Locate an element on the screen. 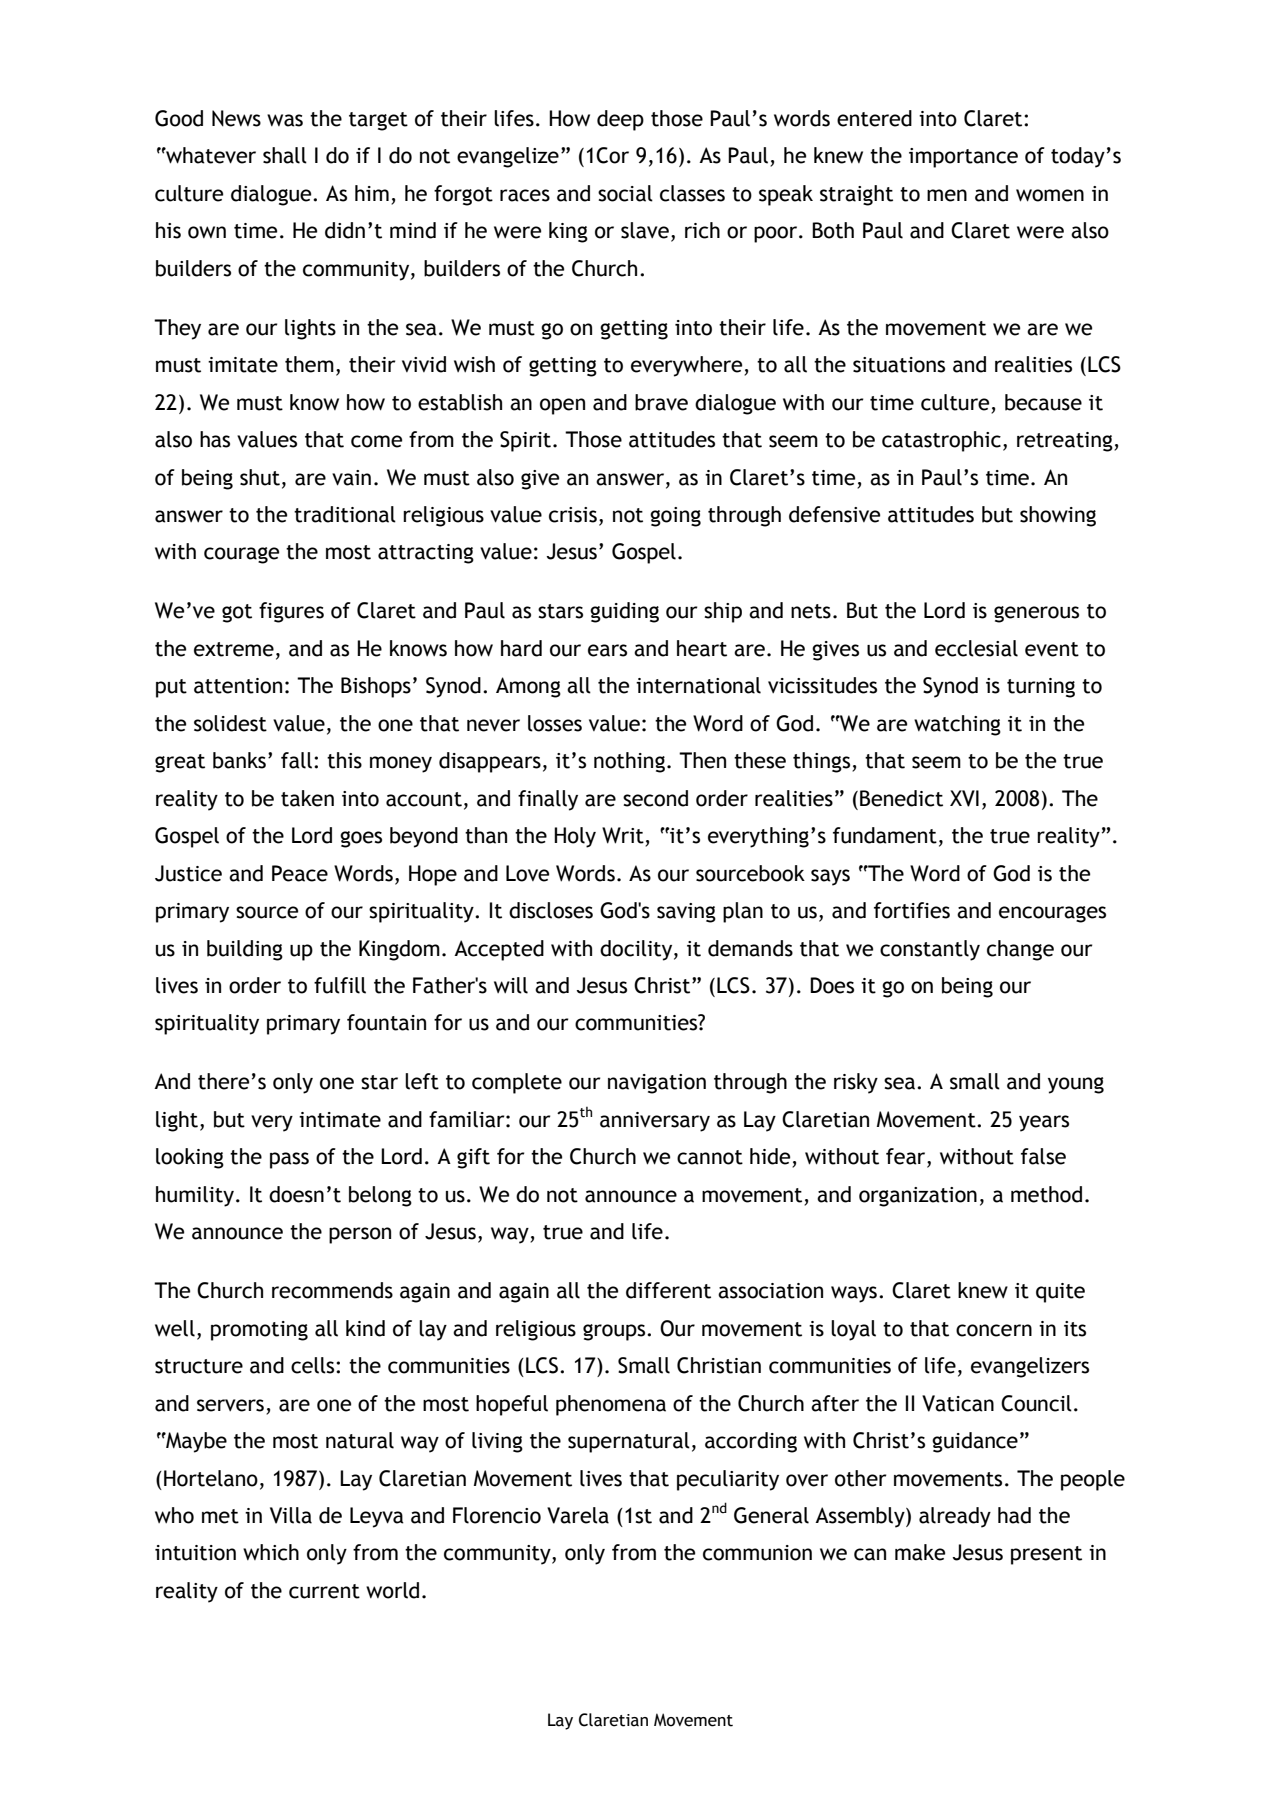 This screenshot has width=1280, height=1811. shall is located at coordinates (285, 155).
